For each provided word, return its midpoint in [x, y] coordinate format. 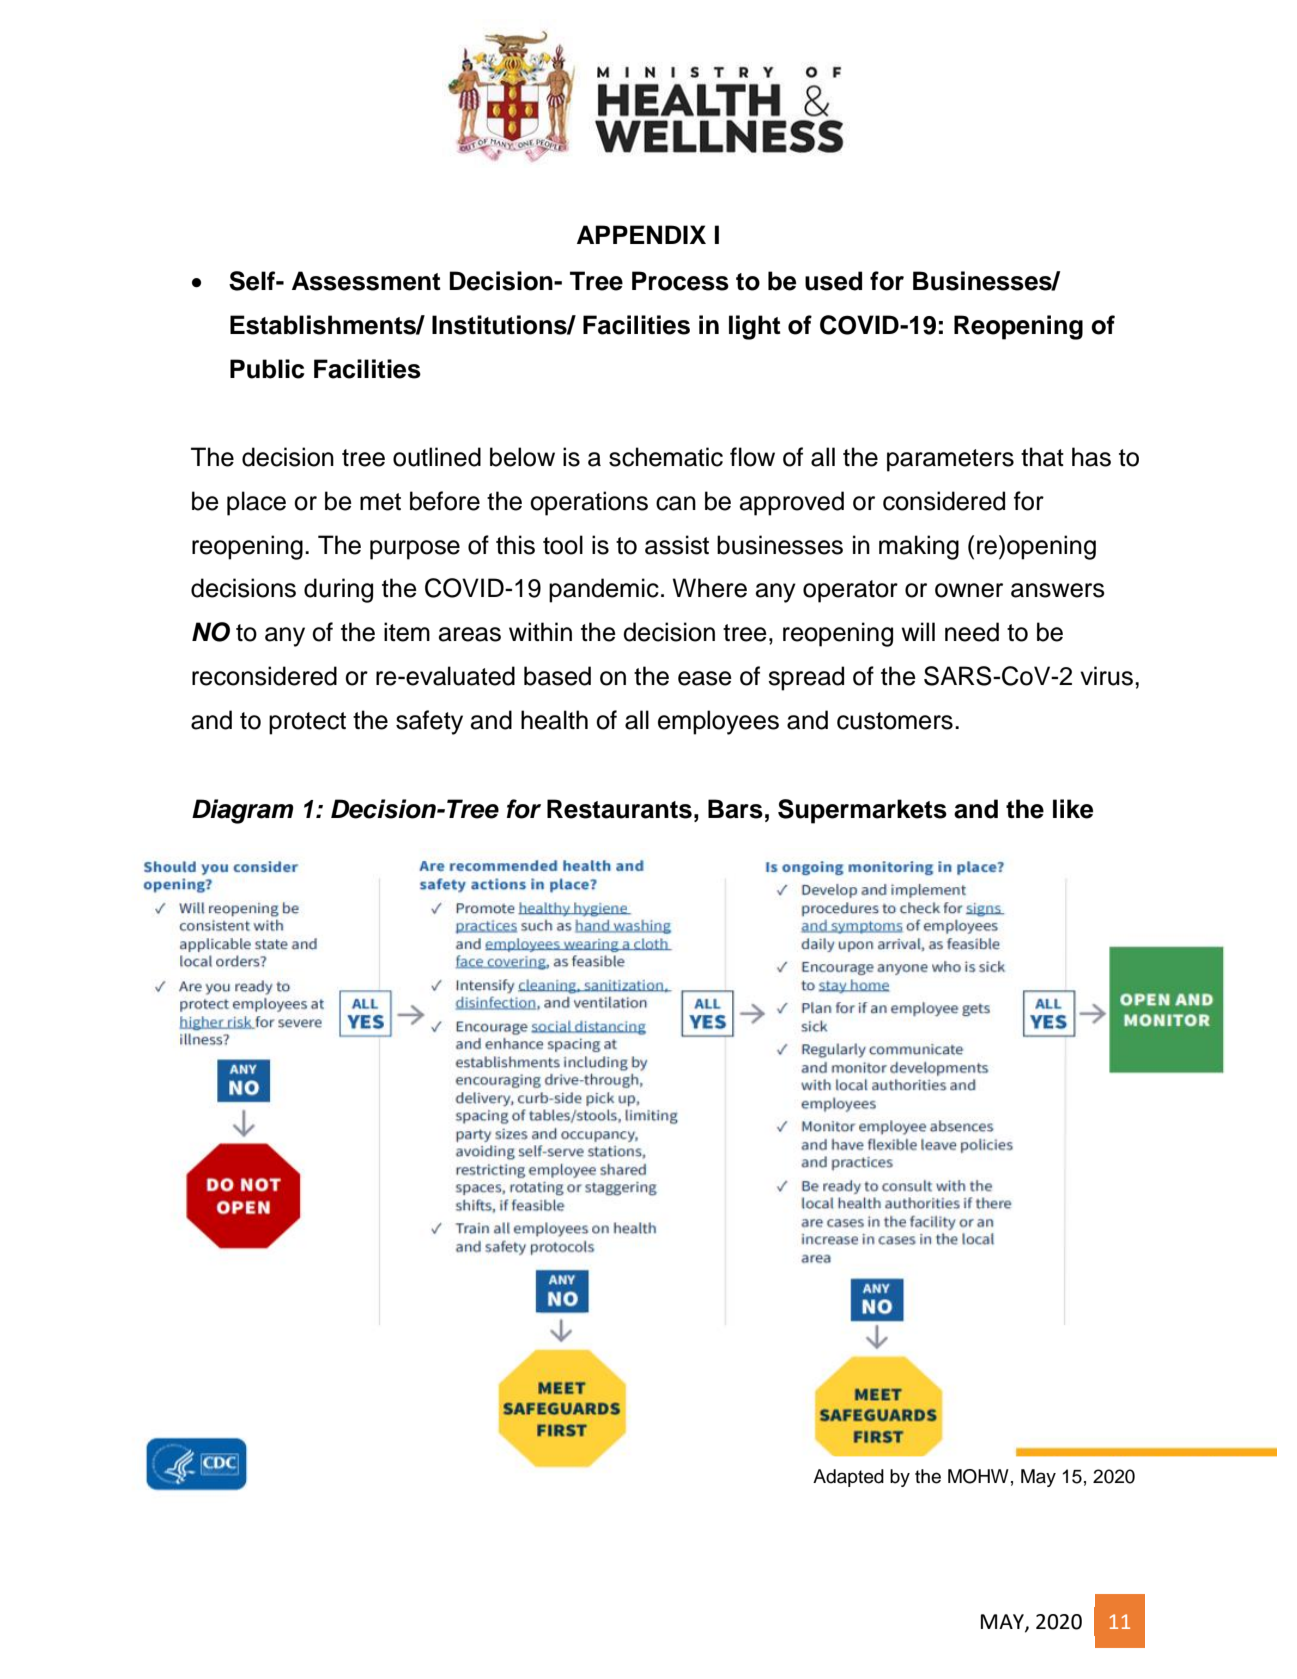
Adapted [848, 1478]
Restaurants [619, 809]
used [833, 281]
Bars [735, 809]
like [1073, 809]
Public [267, 369]
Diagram [243, 811]
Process [680, 281]
